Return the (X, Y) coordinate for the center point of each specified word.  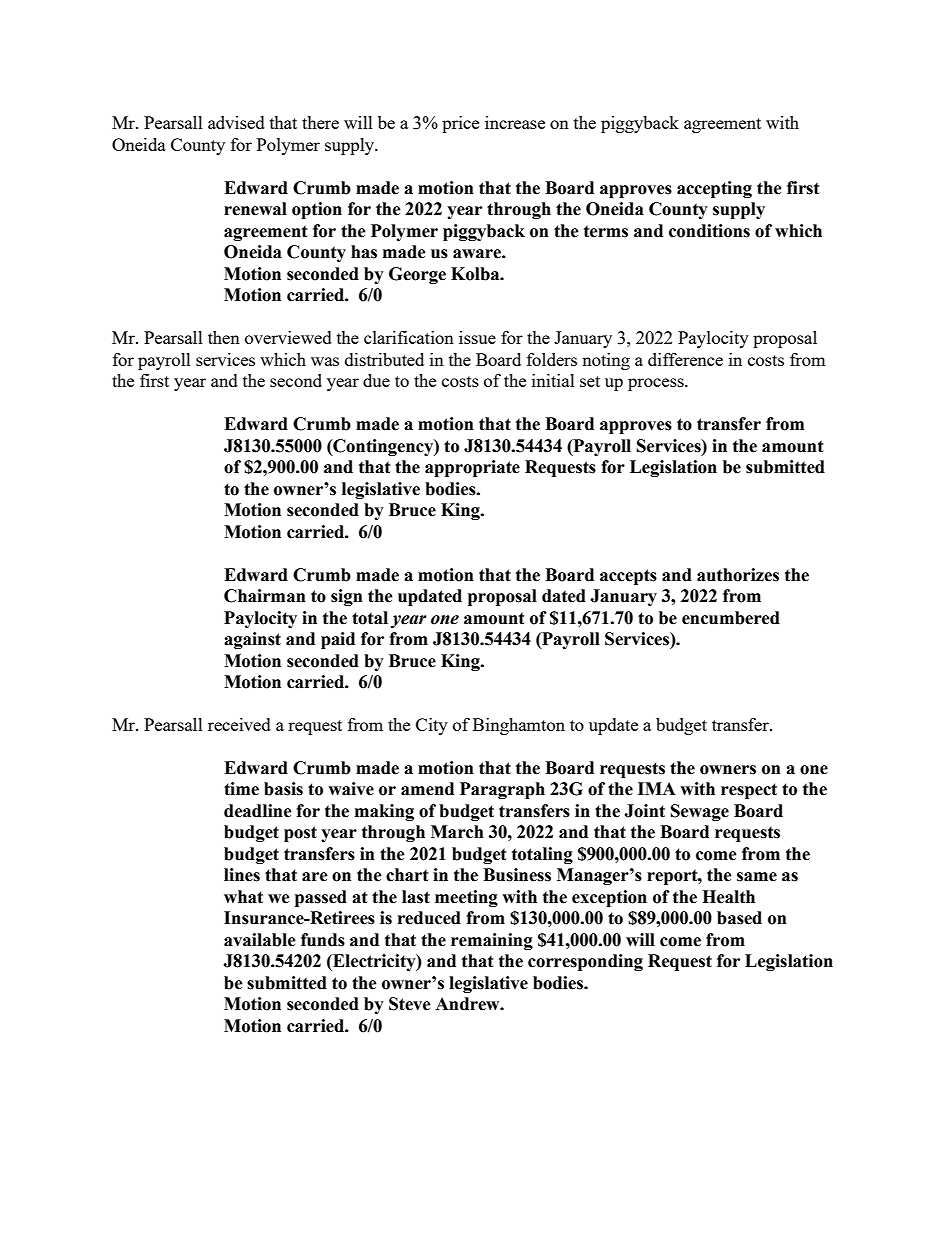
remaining (492, 941)
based (739, 918)
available (260, 940)
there (320, 122)
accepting (714, 189)
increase (515, 122)
